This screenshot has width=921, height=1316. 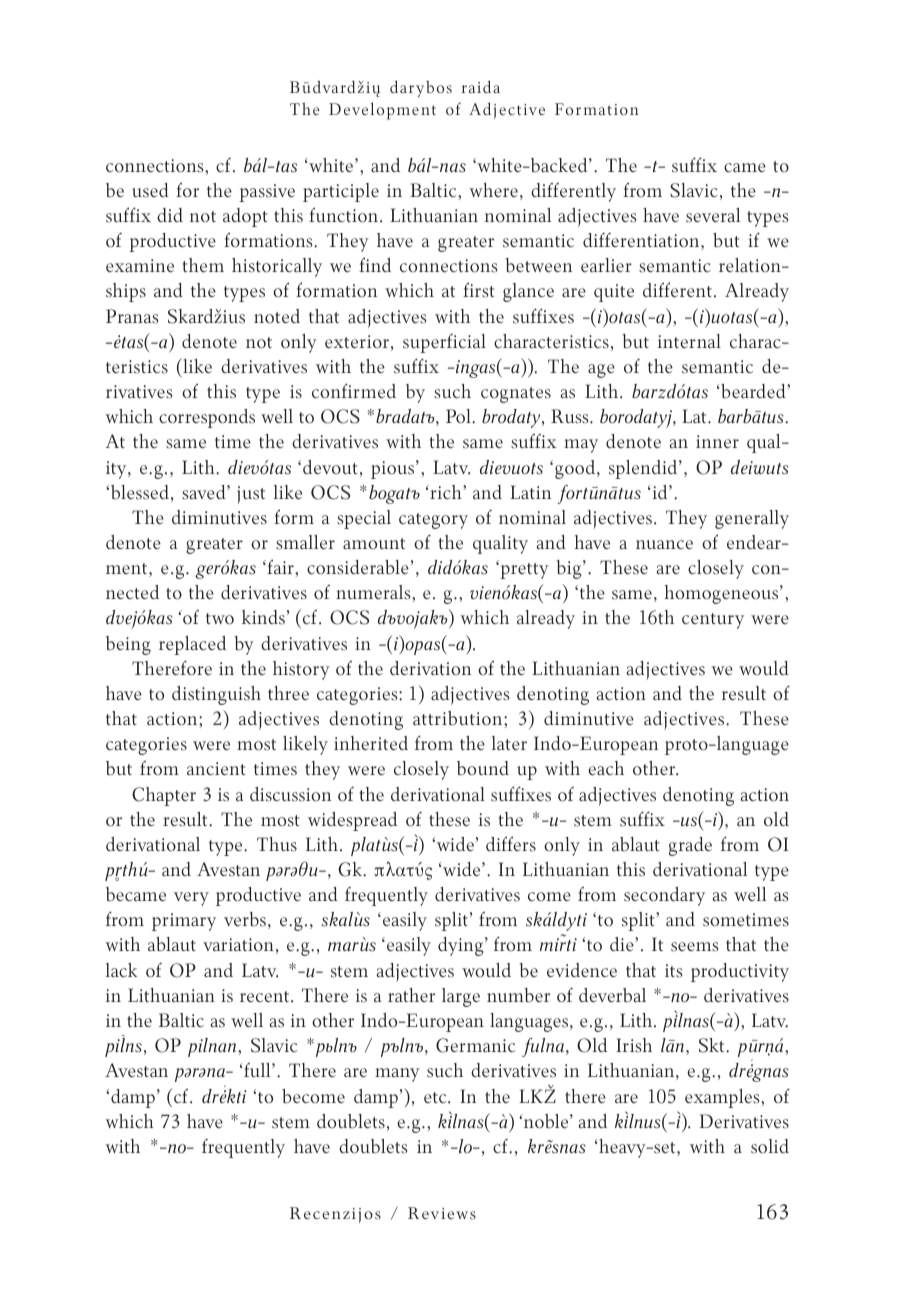 What do you see at coordinates (493, 190) in the screenshot?
I see `where` at bounding box center [493, 190].
